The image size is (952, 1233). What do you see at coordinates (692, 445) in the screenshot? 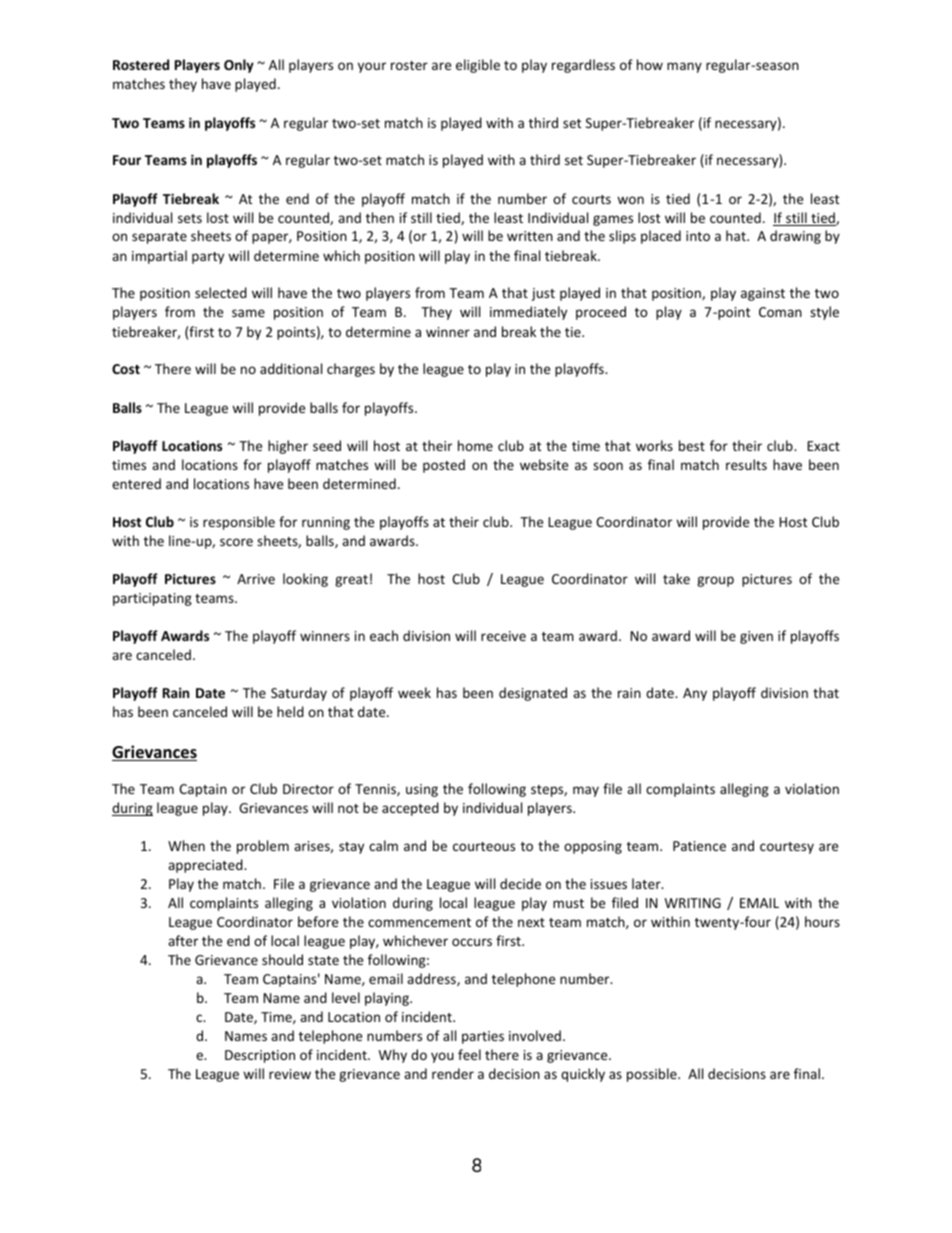
I see `best` at bounding box center [692, 445].
